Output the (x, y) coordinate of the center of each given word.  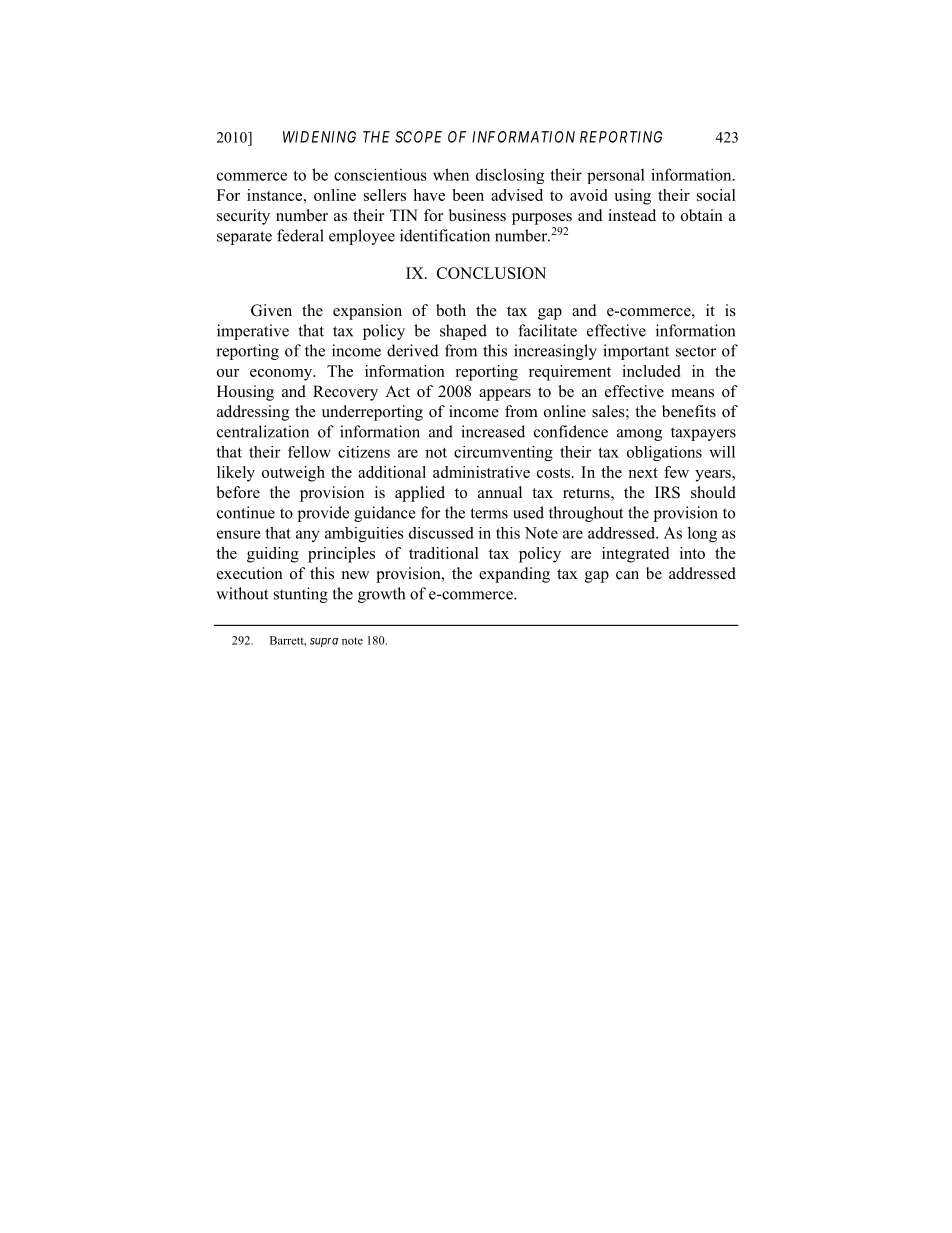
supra (324, 642)
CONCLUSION (491, 273)
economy (282, 375)
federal (300, 235)
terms (489, 513)
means (692, 393)
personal (616, 176)
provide (323, 514)
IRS (667, 492)
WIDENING (319, 137)
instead (632, 215)
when (451, 174)
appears (505, 395)
